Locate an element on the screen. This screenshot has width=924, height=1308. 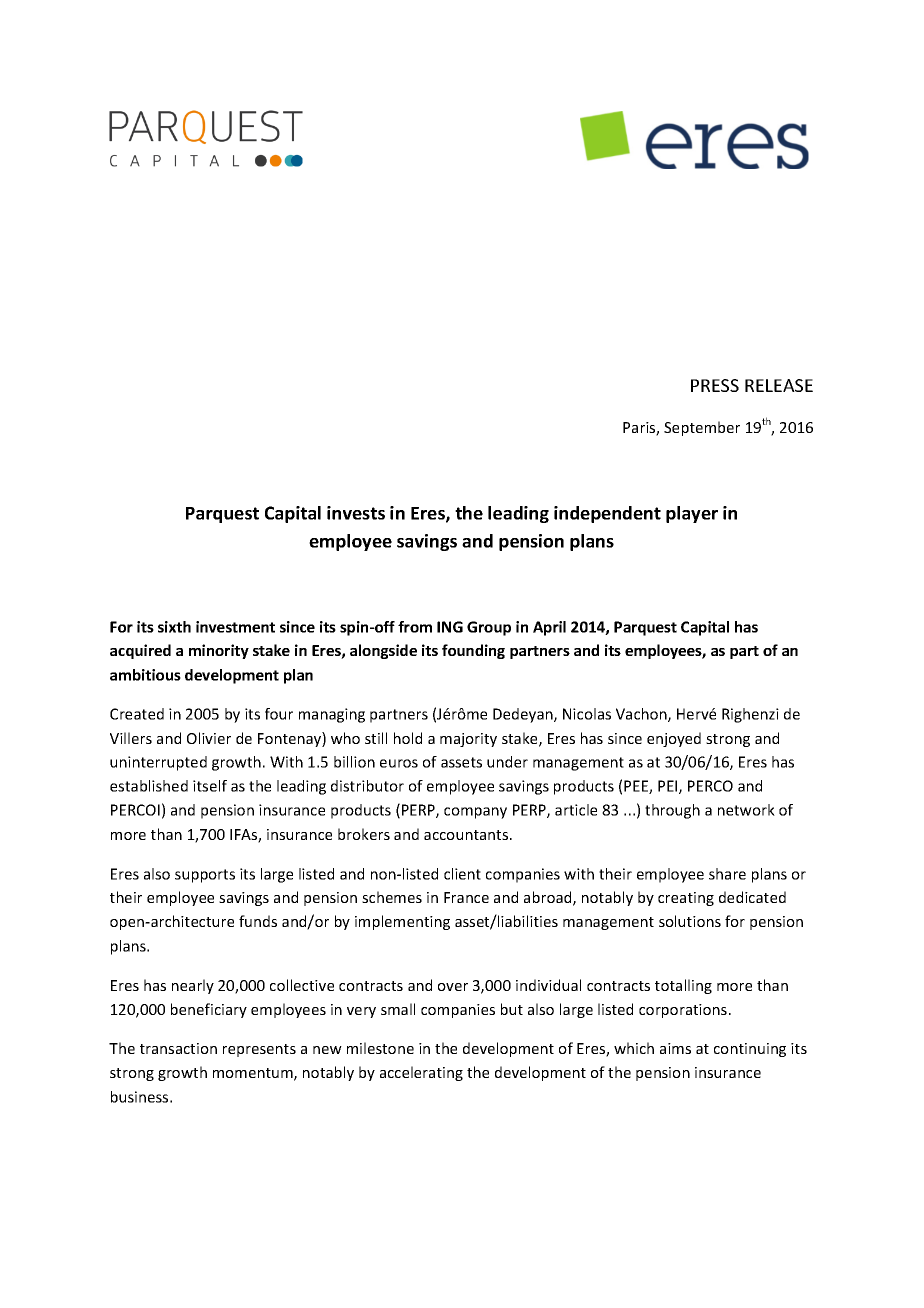
Olivier is located at coordinates (209, 738).
